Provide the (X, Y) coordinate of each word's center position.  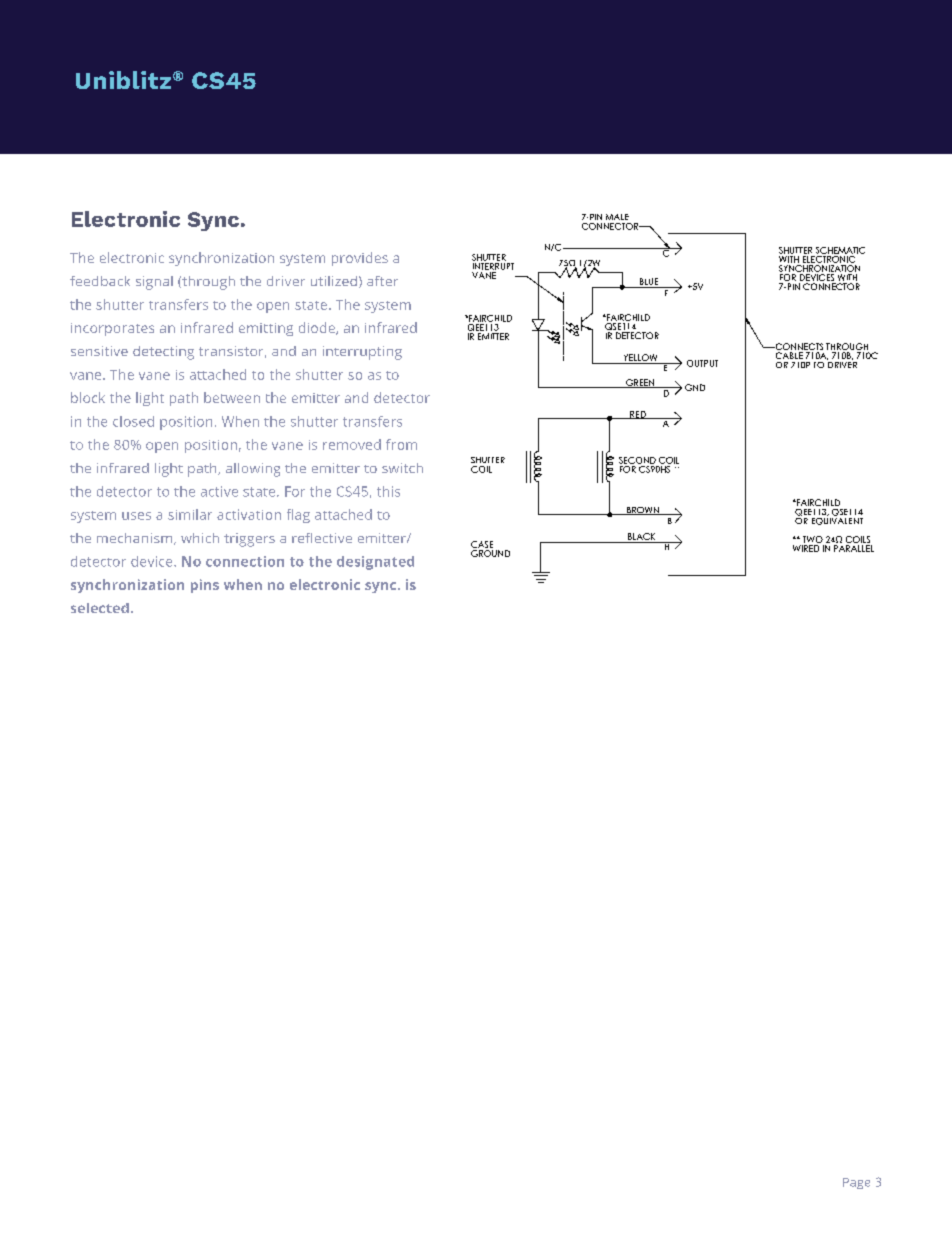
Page (856, 1183)
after (382, 281)
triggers (249, 540)
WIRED (806, 548)
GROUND (490, 553)
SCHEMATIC (840, 250)
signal (154, 283)
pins (205, 586)
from (401, 444)
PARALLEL (854, 548)
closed (133, 421)
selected (100, 608)
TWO (813, 539)
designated (375, 563)
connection (245, 561)
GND (695, 387)
